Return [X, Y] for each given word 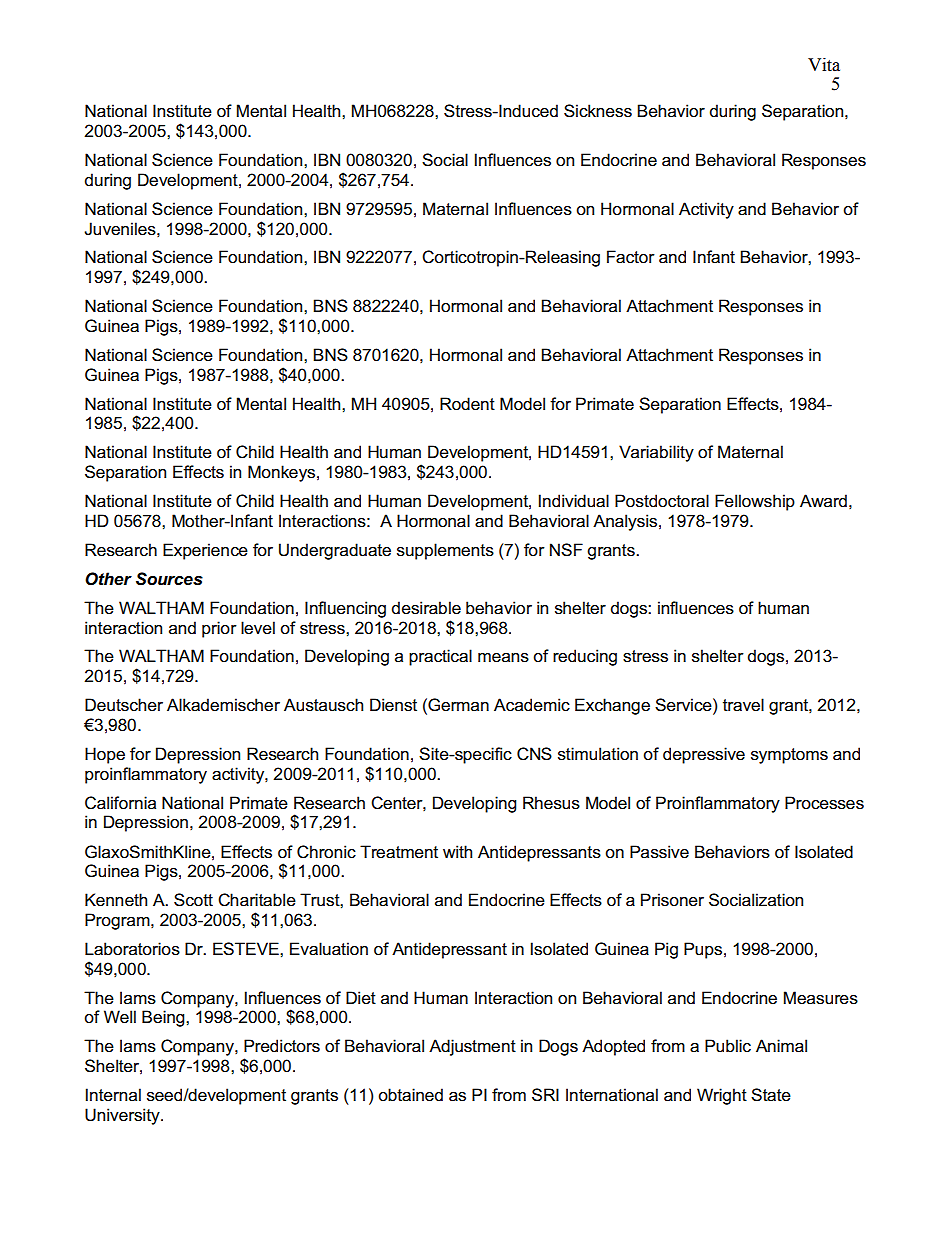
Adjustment [472, 1047]
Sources [169, 579]
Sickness [598, 111]
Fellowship [755, 502]
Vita [824, 65]
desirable [426, 608]
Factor [631, 257]
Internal [113, 1095]
